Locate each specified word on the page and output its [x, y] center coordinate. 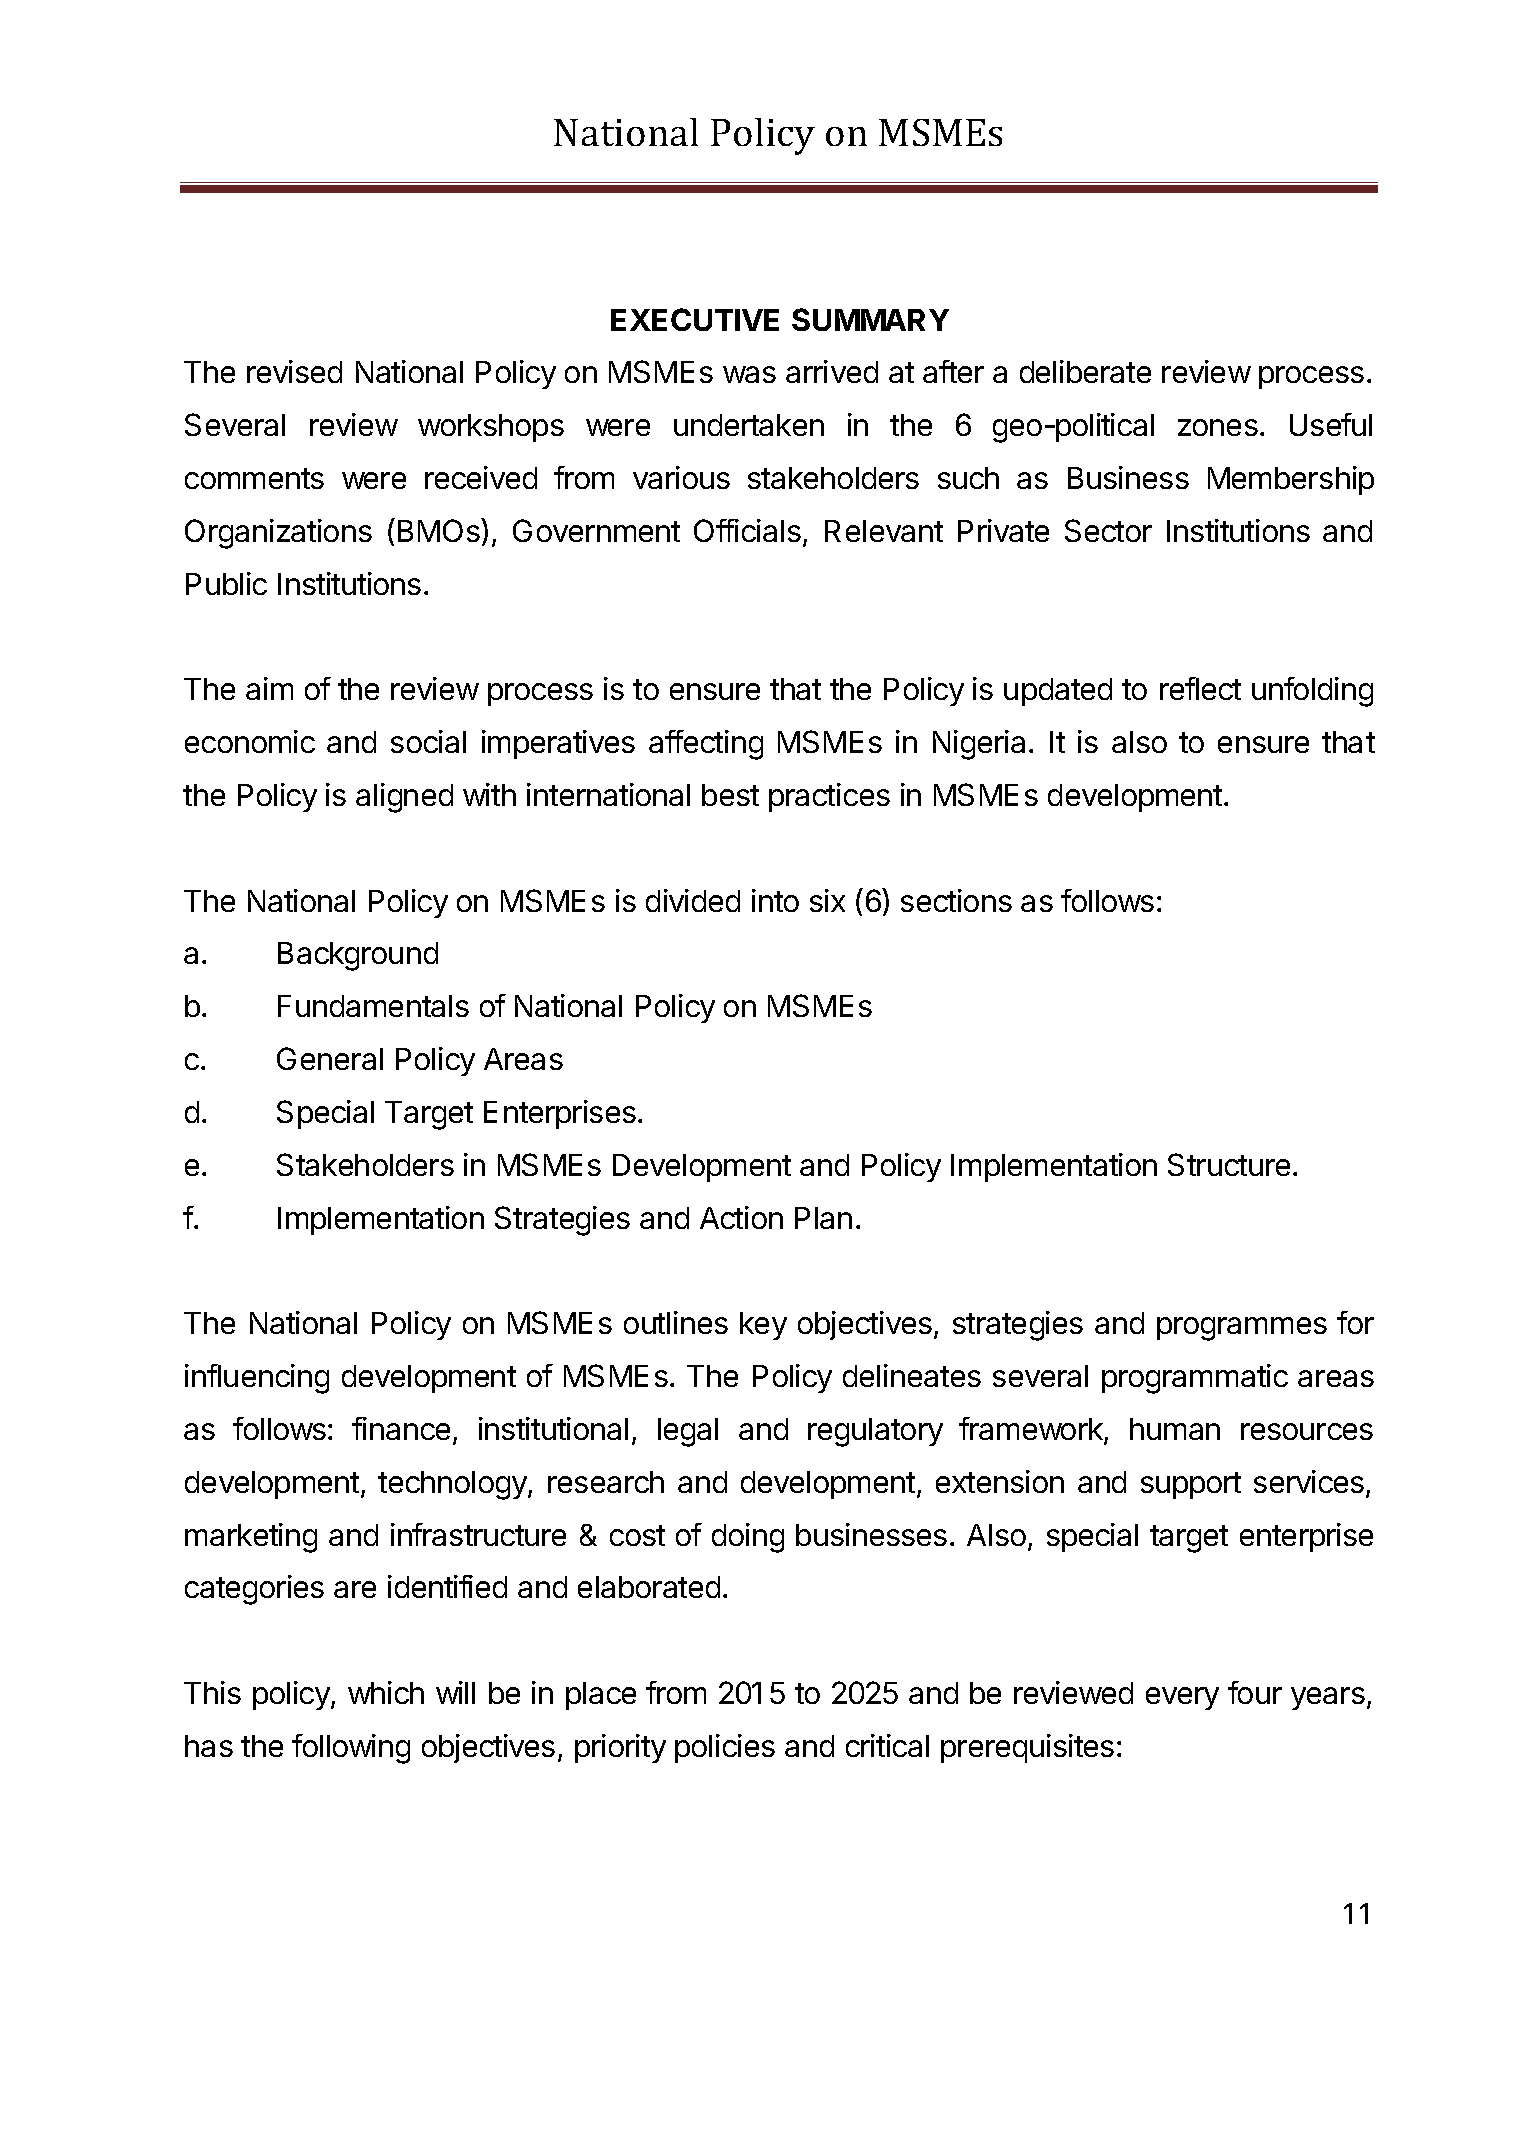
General [330, 1058]
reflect [1200, 688]
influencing [257, 1379]
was [749, 374]
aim [269, 688]
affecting [706, 745]
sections [956, 900]
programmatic [1195, 1379]
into [775, 900]
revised [294, 371]
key [763, 1326]
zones [1218, 427]
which [386, 1692]
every [1182, 1698]
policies [725, 1748]
